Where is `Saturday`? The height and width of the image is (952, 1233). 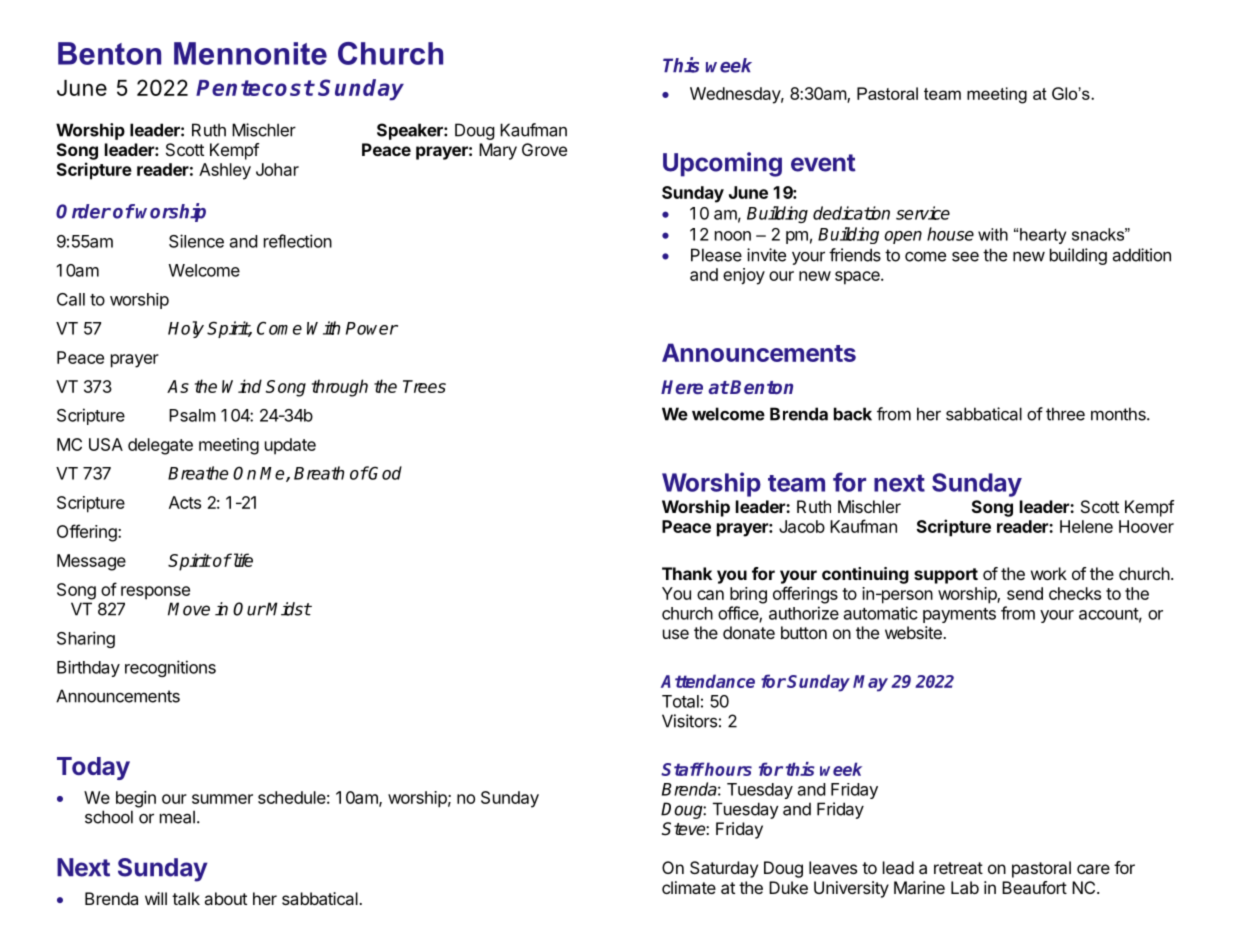
Saturday is located at coordinates (724, 869).
